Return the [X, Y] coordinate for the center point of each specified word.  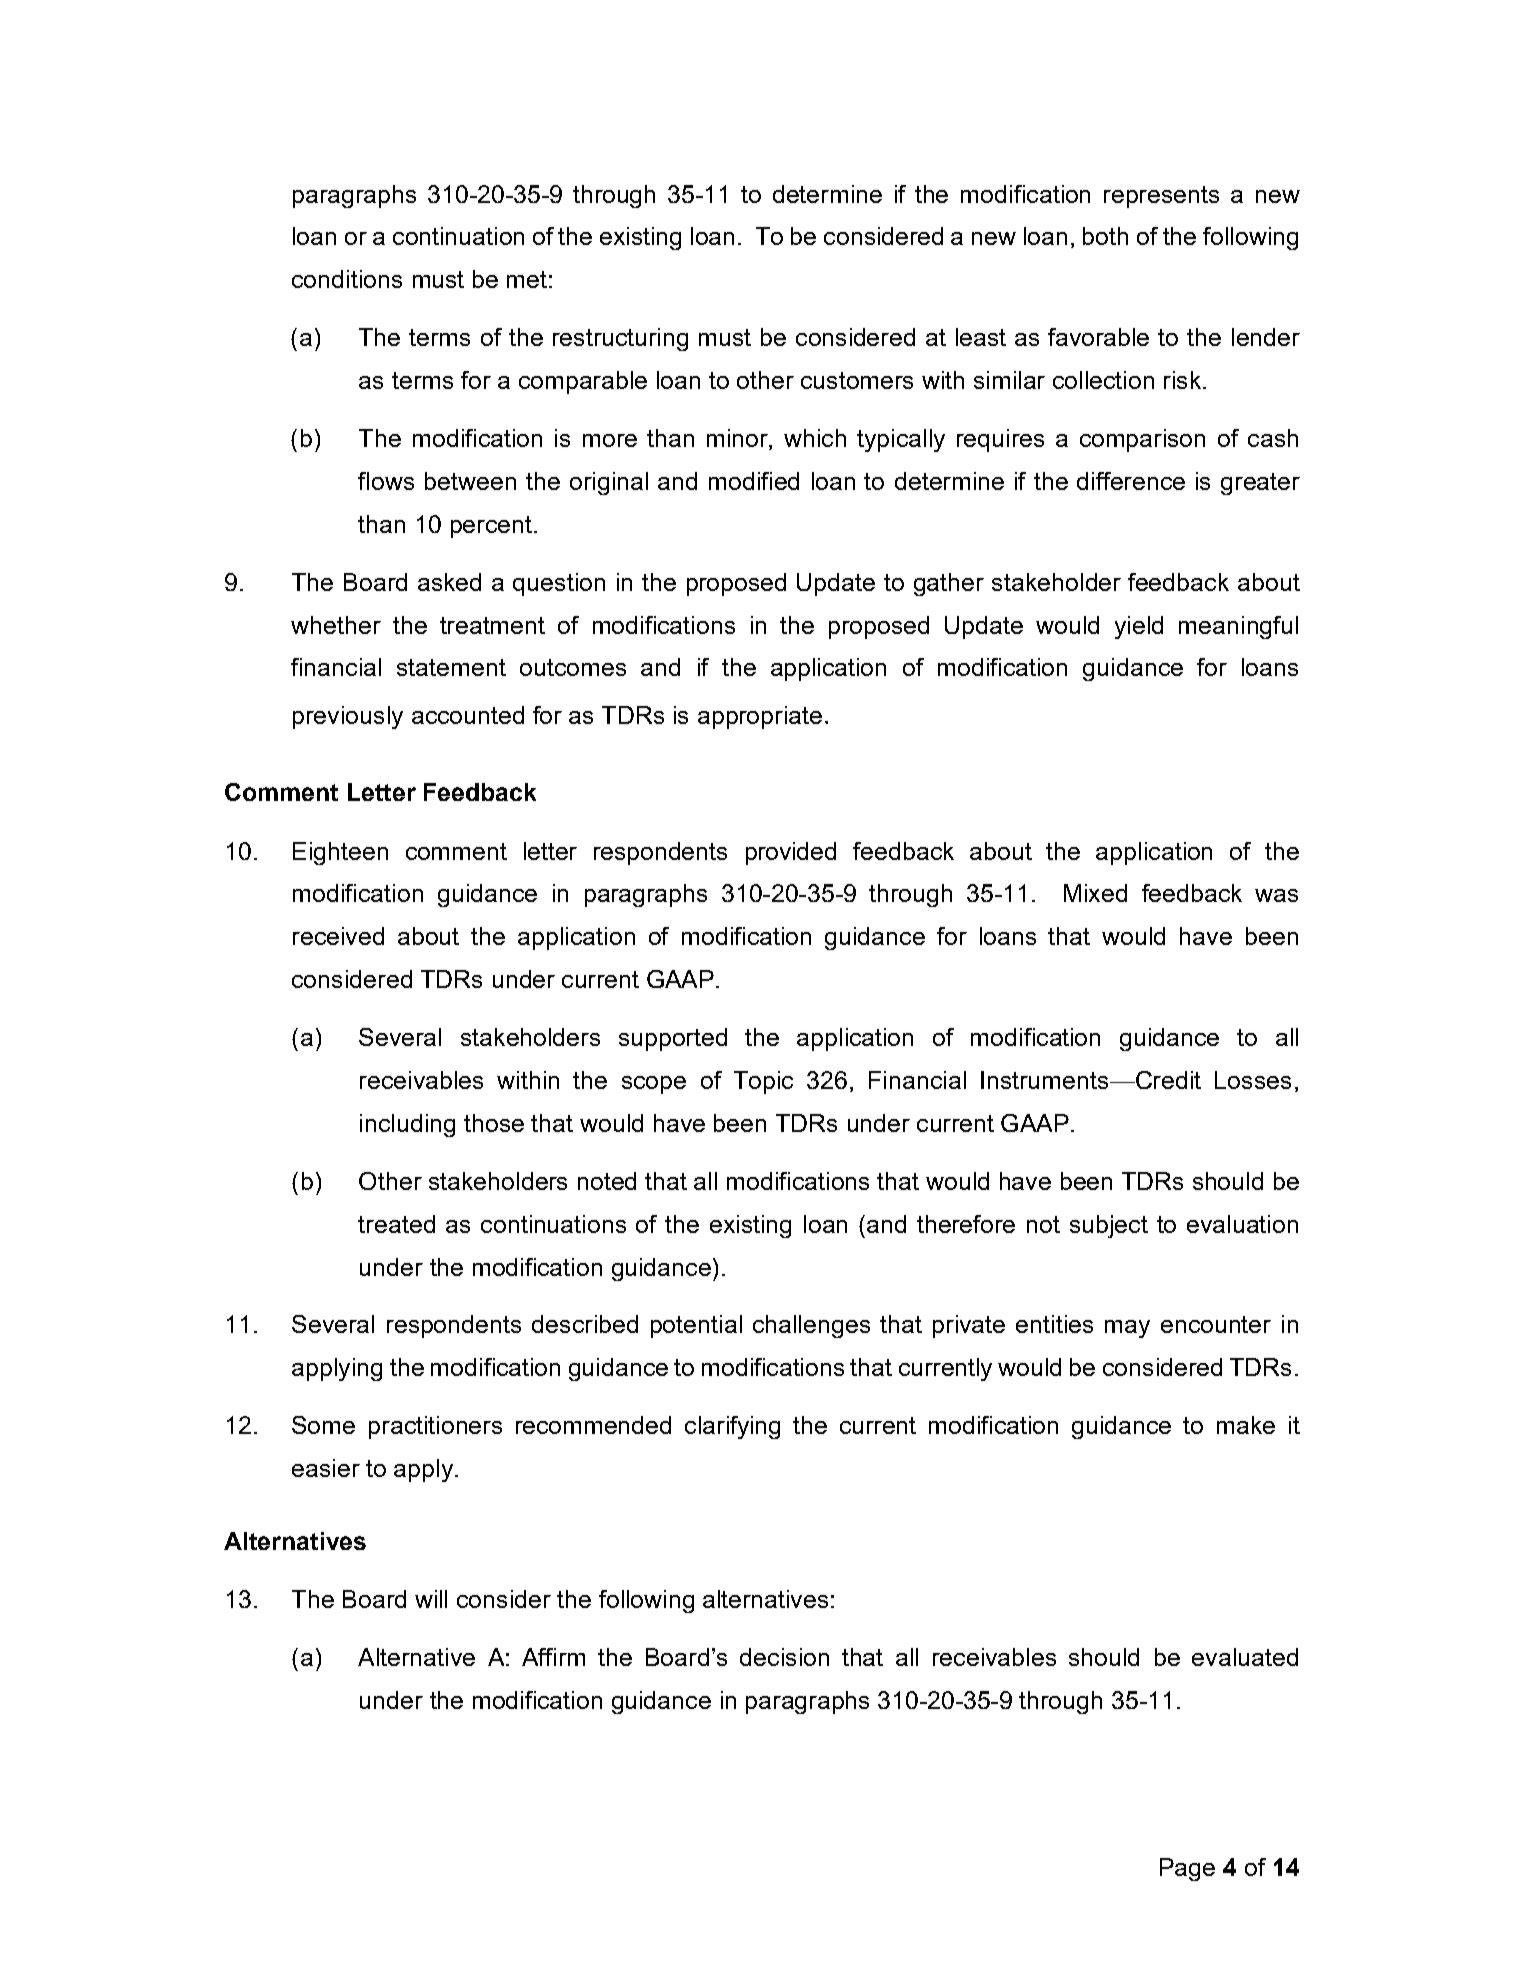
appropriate [760, 717]
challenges [811, 1326]
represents [1161, 197]
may [1127, 1329]
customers [857, 380]
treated [396, 1224]
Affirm [553, 1657]
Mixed [1095, 893]
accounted [468, 715]
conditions [347, 279]
